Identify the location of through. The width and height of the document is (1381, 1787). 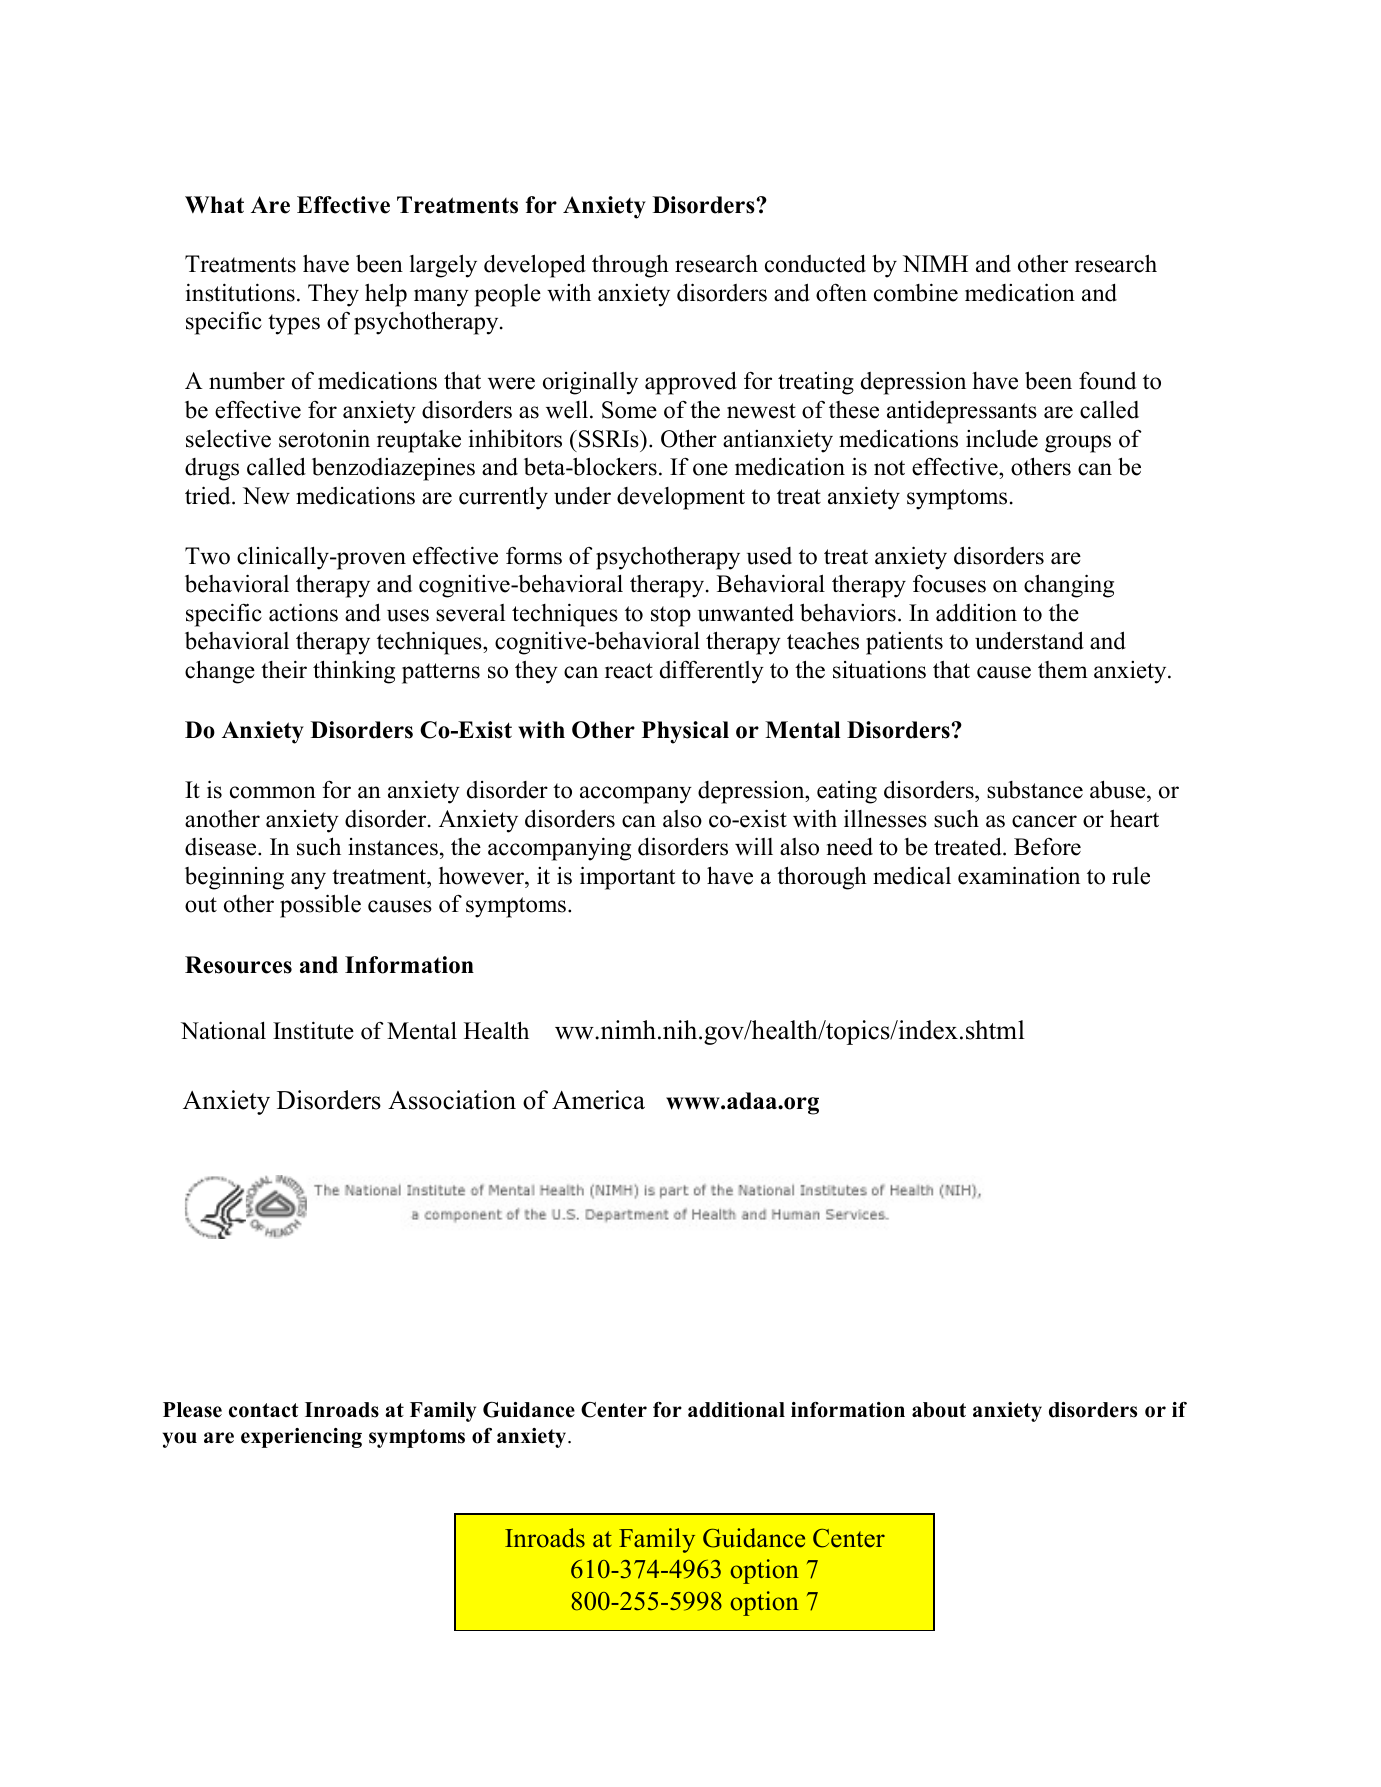
(630, 266).
